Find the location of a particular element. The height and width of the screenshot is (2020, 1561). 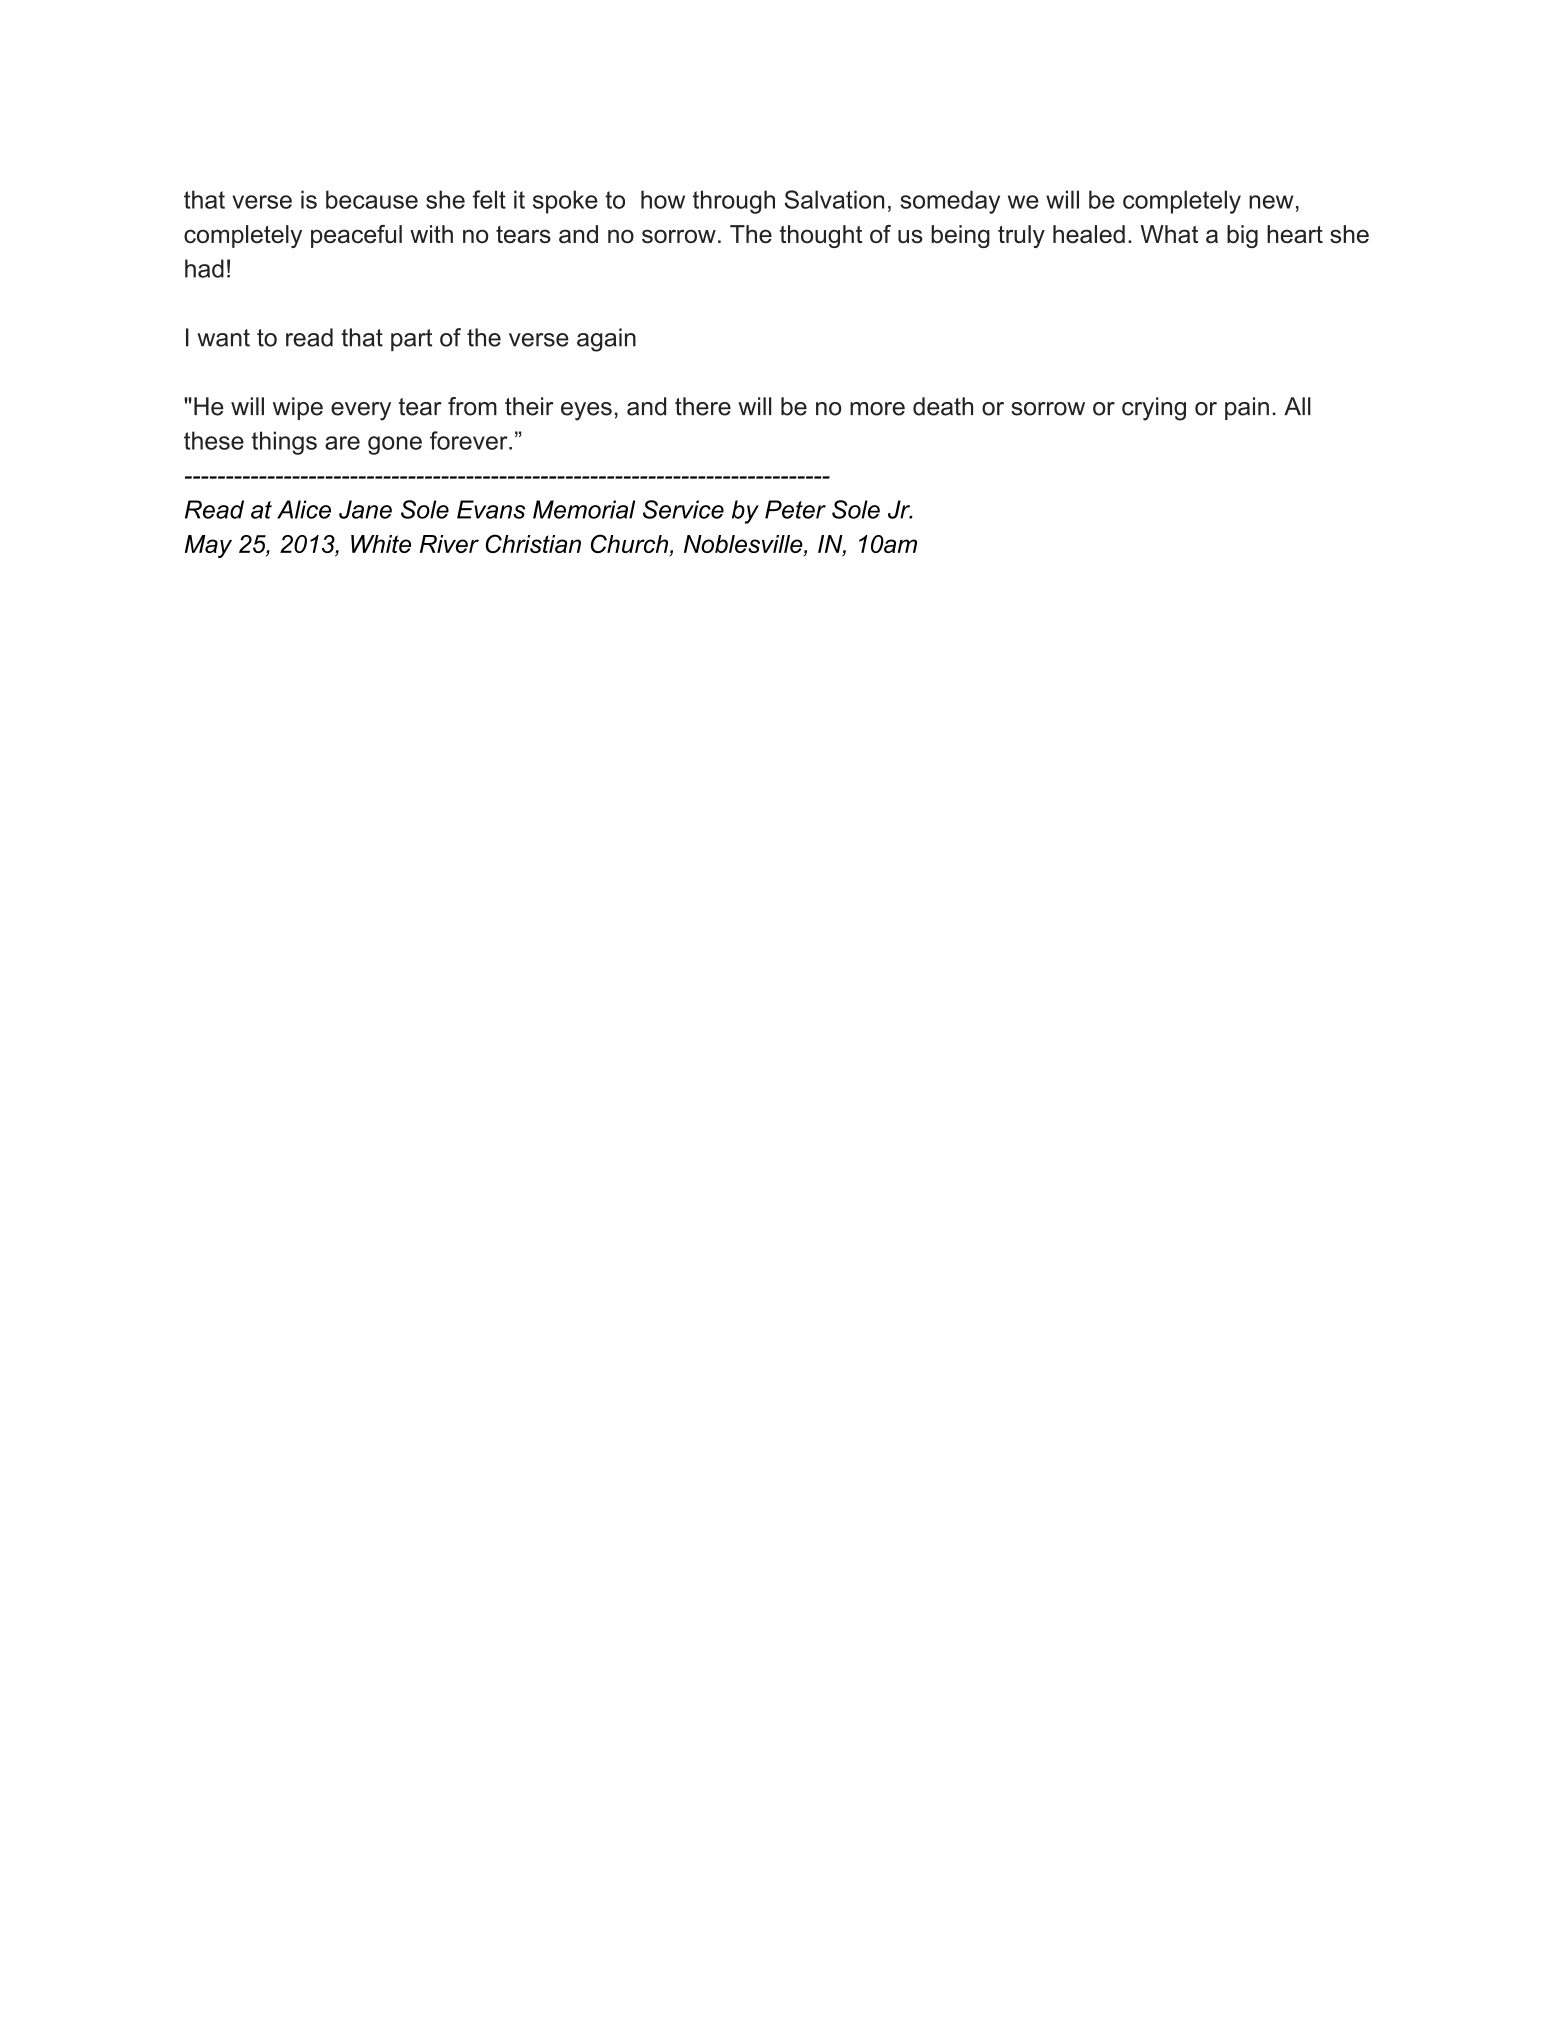

there is located at coordinates (703, 406).
